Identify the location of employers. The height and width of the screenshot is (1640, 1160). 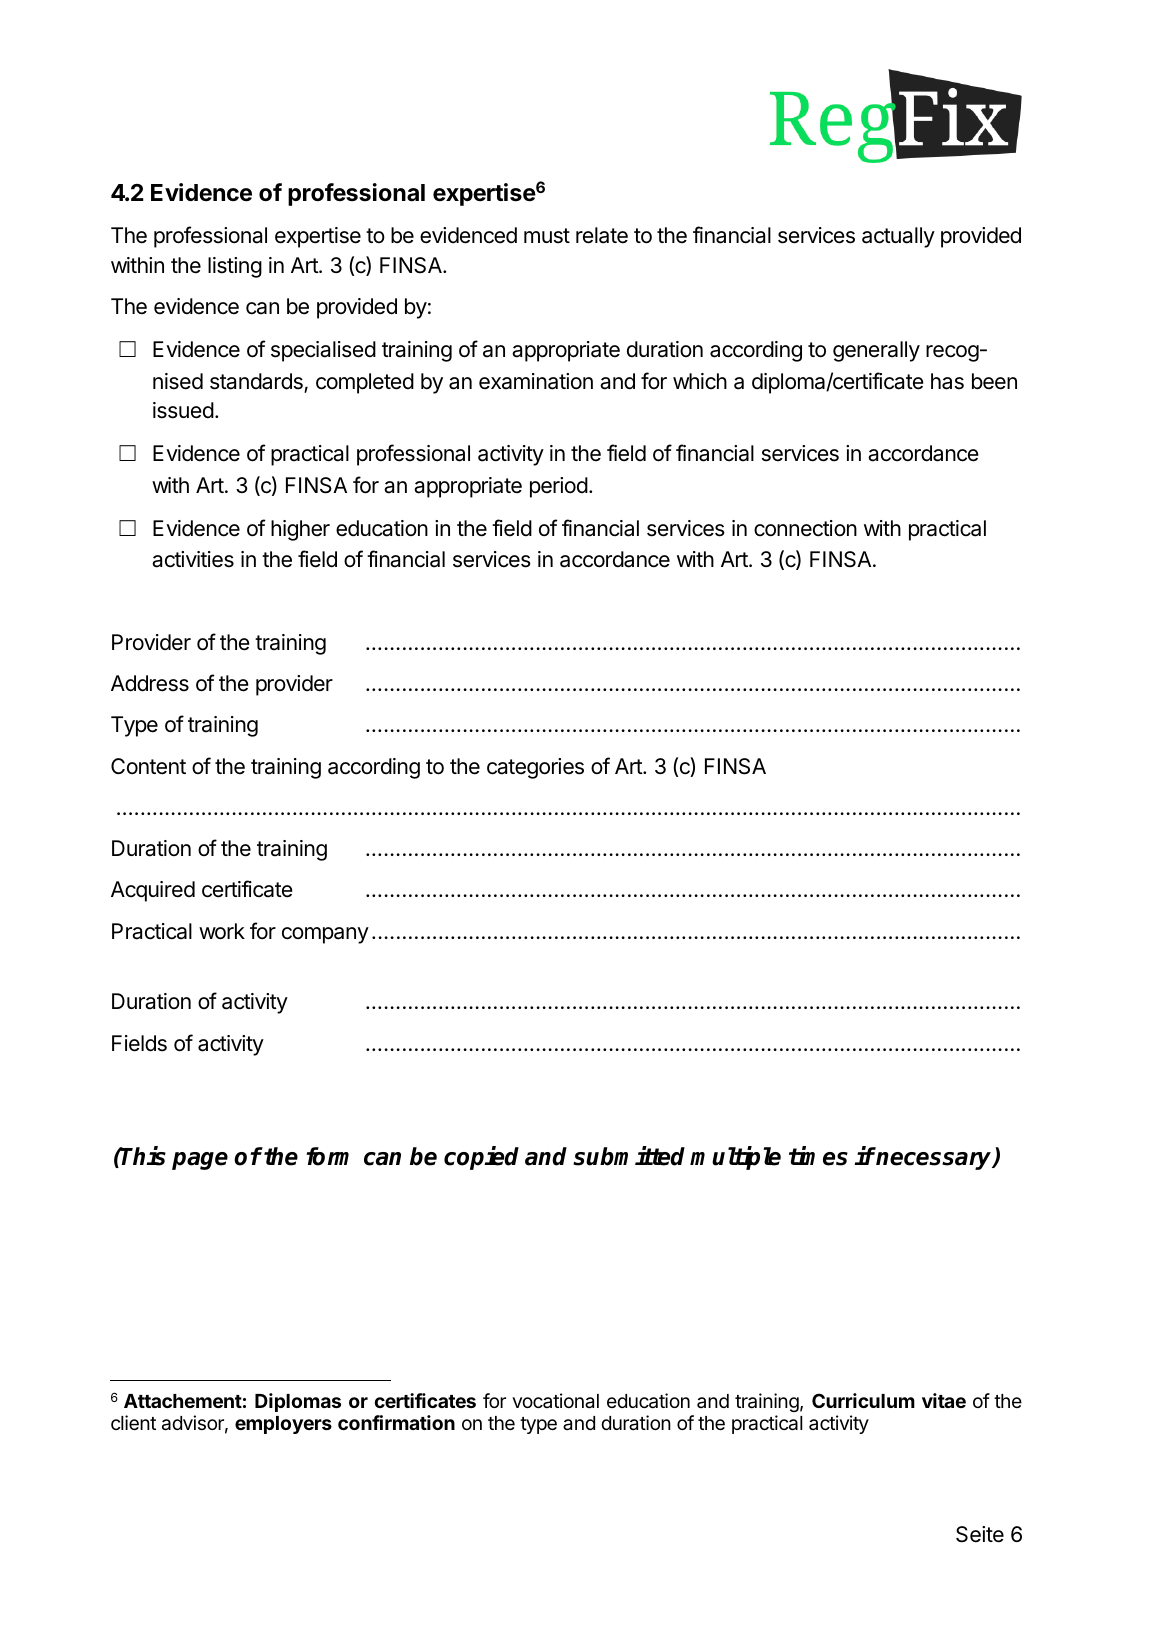
(283, 1425).
